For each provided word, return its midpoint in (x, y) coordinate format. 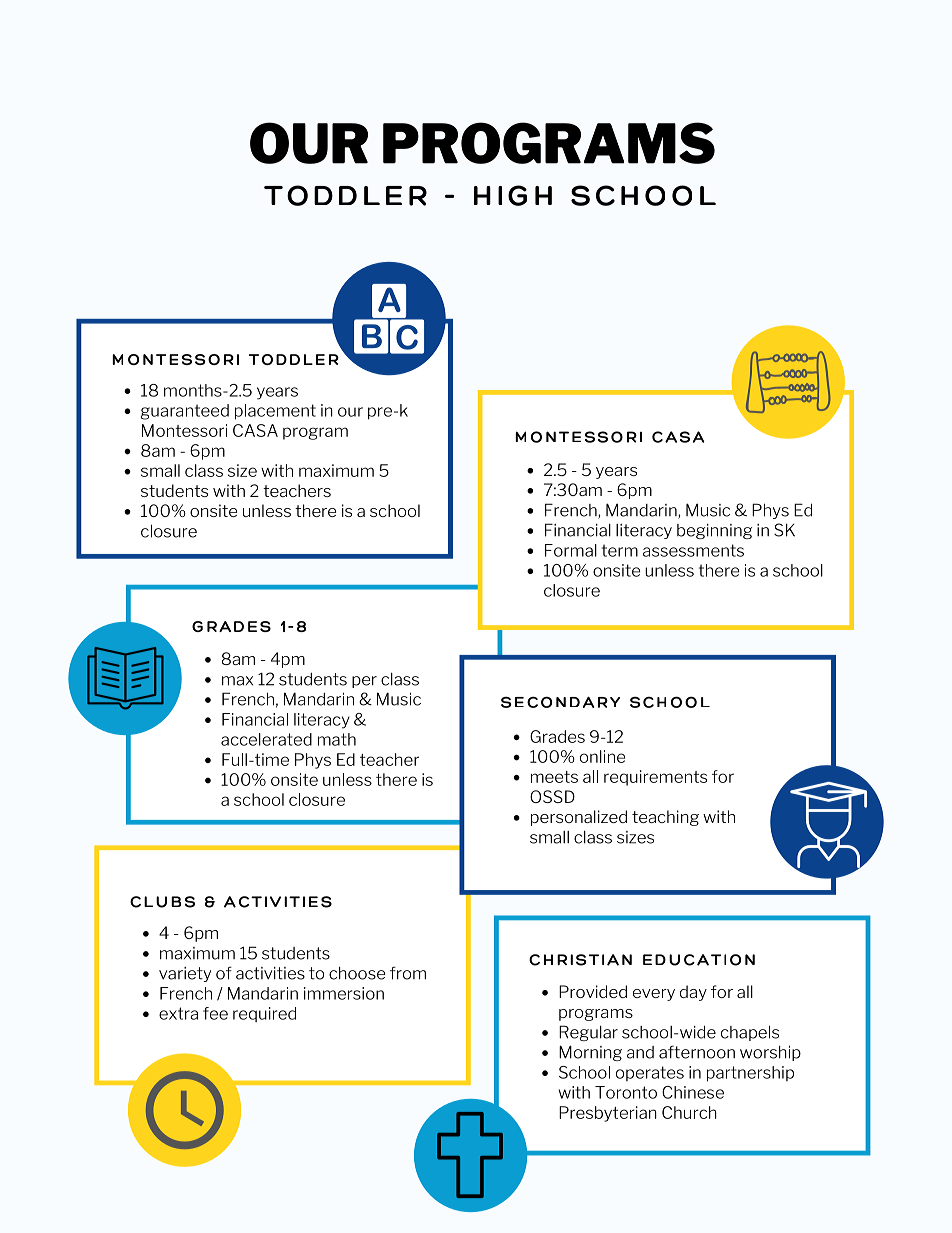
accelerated (266, 739)
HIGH (513, 195)
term (620, 550)
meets (554, 777)
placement (275, 412)
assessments (693, 550)
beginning (714, 531)
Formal (571, 550)
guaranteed (185, 412)
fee (215, 1013)
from (408, 973)
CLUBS (162, 902)
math (337, 739)
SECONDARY (560, 702)
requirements (655, 778)
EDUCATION (699, 960)
